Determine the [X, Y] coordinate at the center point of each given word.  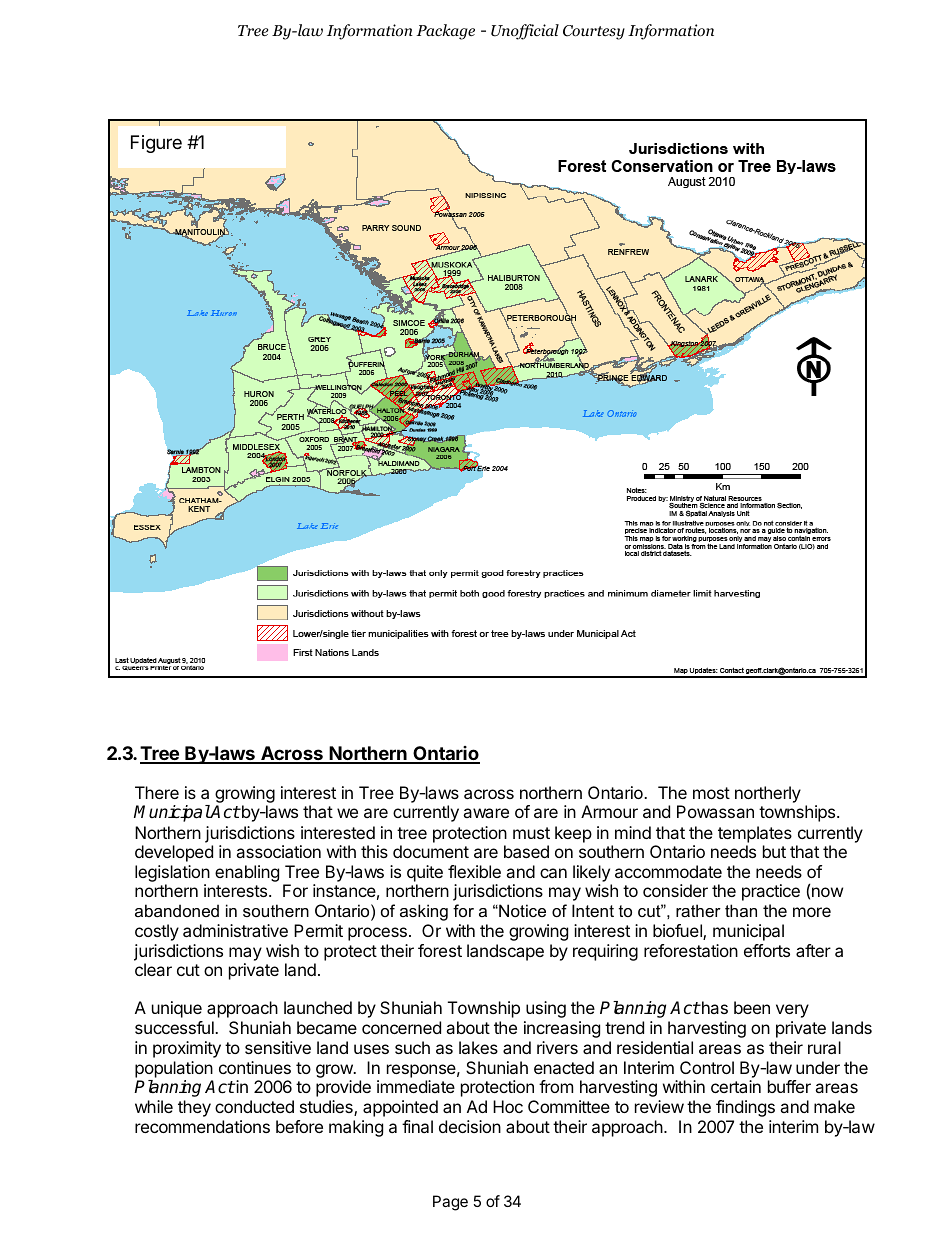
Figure [156, 144]
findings [745, 1108]
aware [486, 813]
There [157, 792]
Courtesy [594, 32]
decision [470, 1126]
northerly [768, 794]
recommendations [202, 1126]
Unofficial [525, 32]
